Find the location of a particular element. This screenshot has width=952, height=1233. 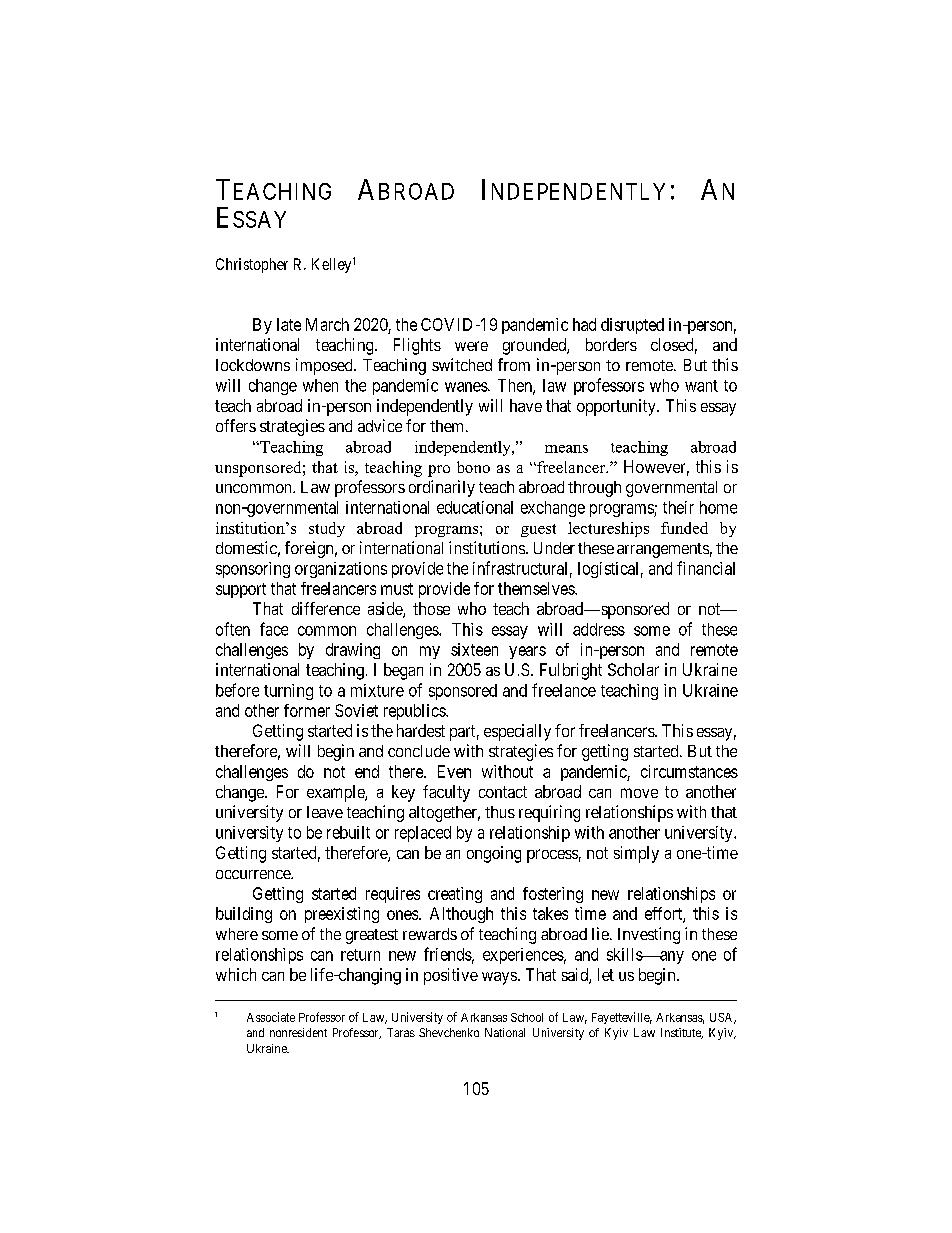

face is located at coordinates (274, 629).
